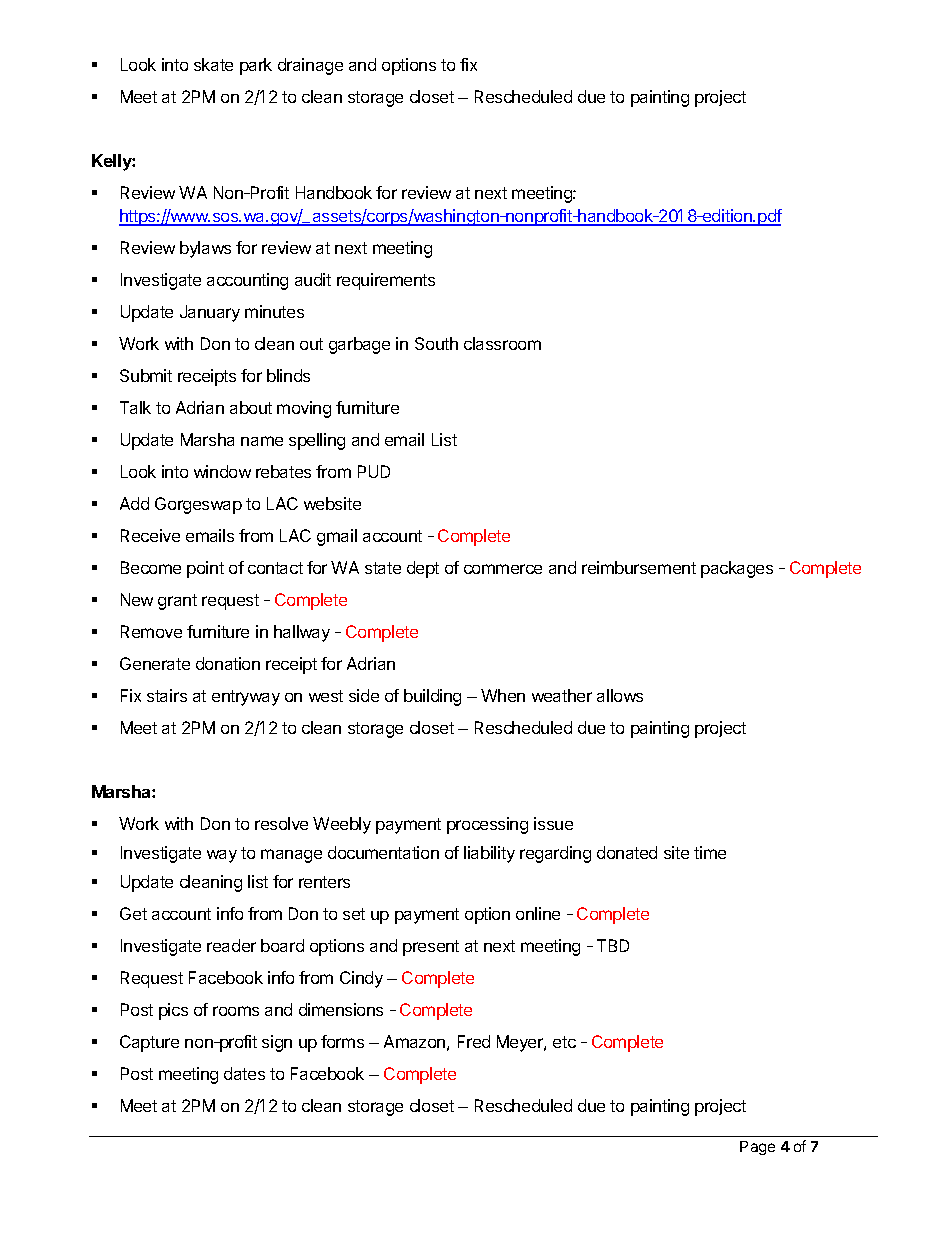 The image size is (952, 1233). I want to click on time, so click(710, 852).
